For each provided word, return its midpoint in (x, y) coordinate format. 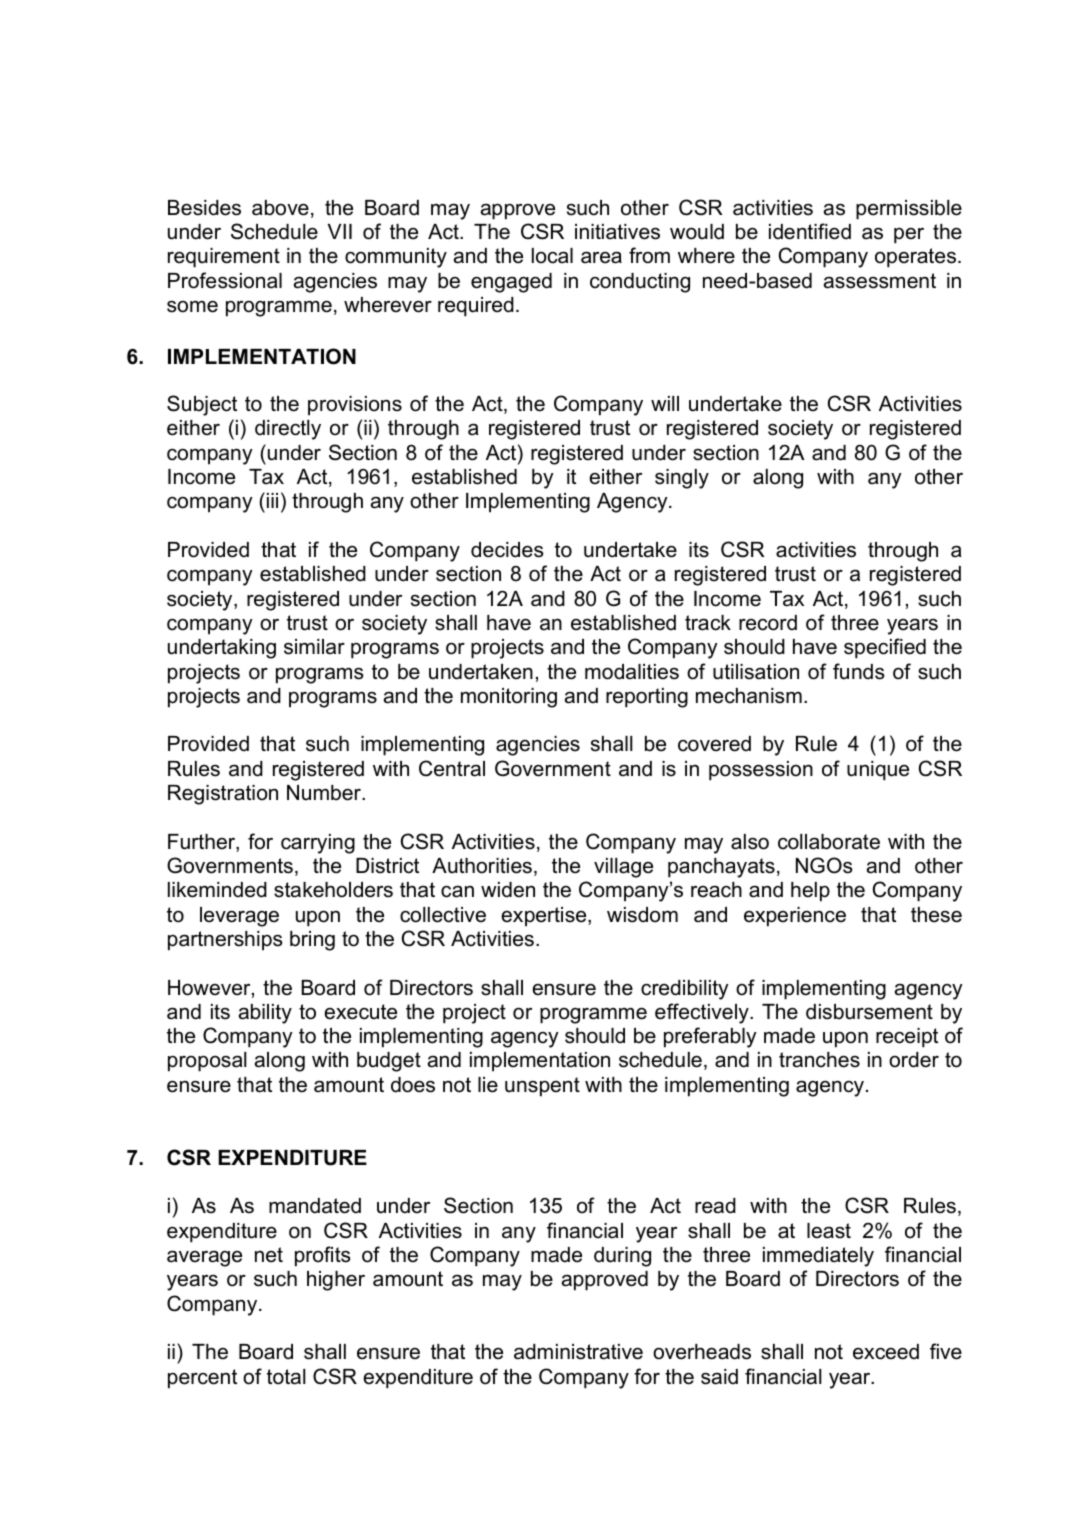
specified (885, 648)
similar (314, 647)
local (552, 256)
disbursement (869, 1012)
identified (810, 231)
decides (507, 550)
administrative (578, 1352)
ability (265, 1014)
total (286, 1377)
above (280, 208)
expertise (545, 917)
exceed (886, 1352)
